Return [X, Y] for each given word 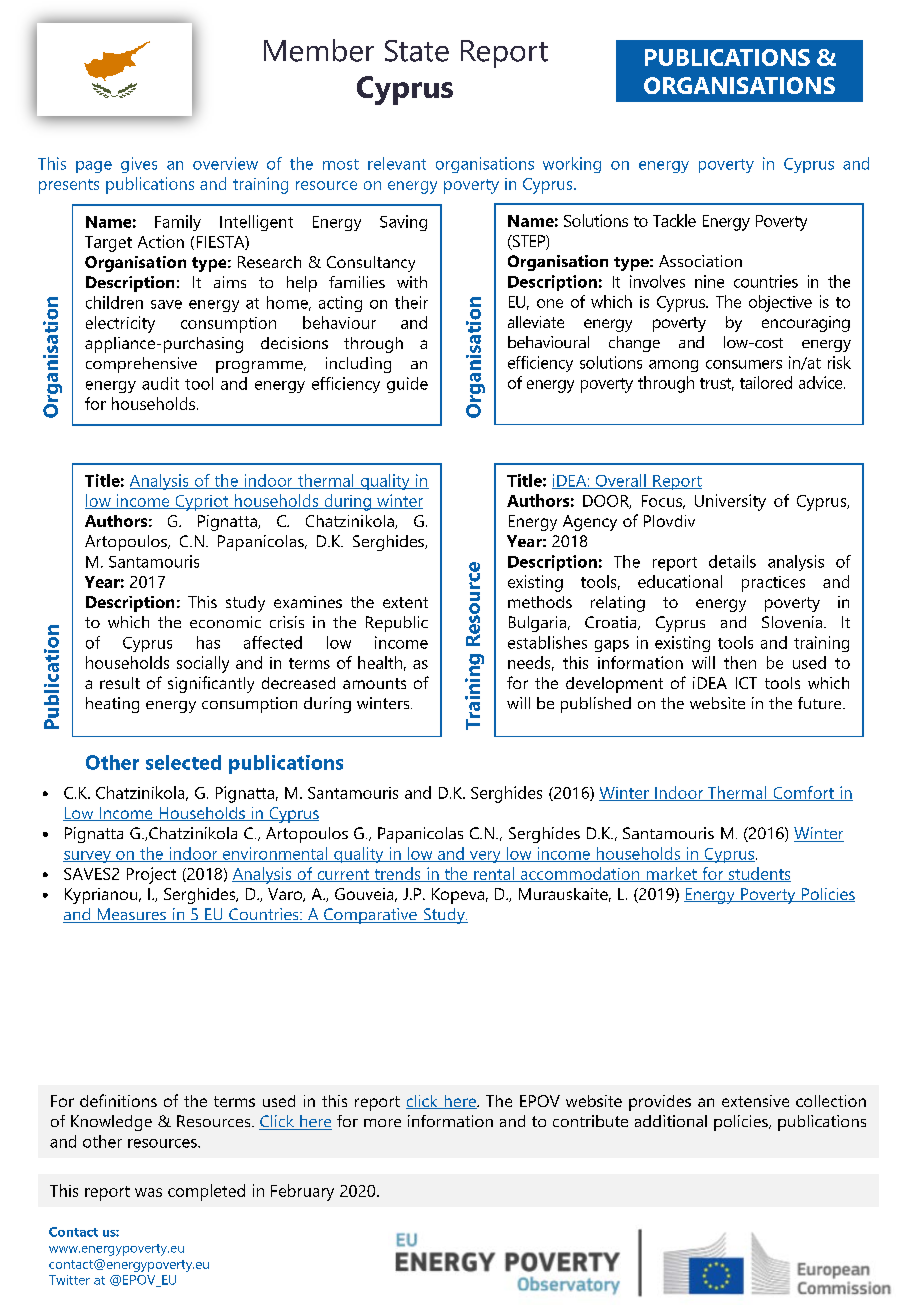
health [380, 662]
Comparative [370, 916]
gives [139, 165]
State [417, 51]
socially [203, 664]
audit [160, 383]
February [302, 1192]
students [758, 874]
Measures [131, 915]
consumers [744, 364]
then [740, 662]
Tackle [674, 220]
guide [407, 385]
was [148, 1192]
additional [671, 1121]
